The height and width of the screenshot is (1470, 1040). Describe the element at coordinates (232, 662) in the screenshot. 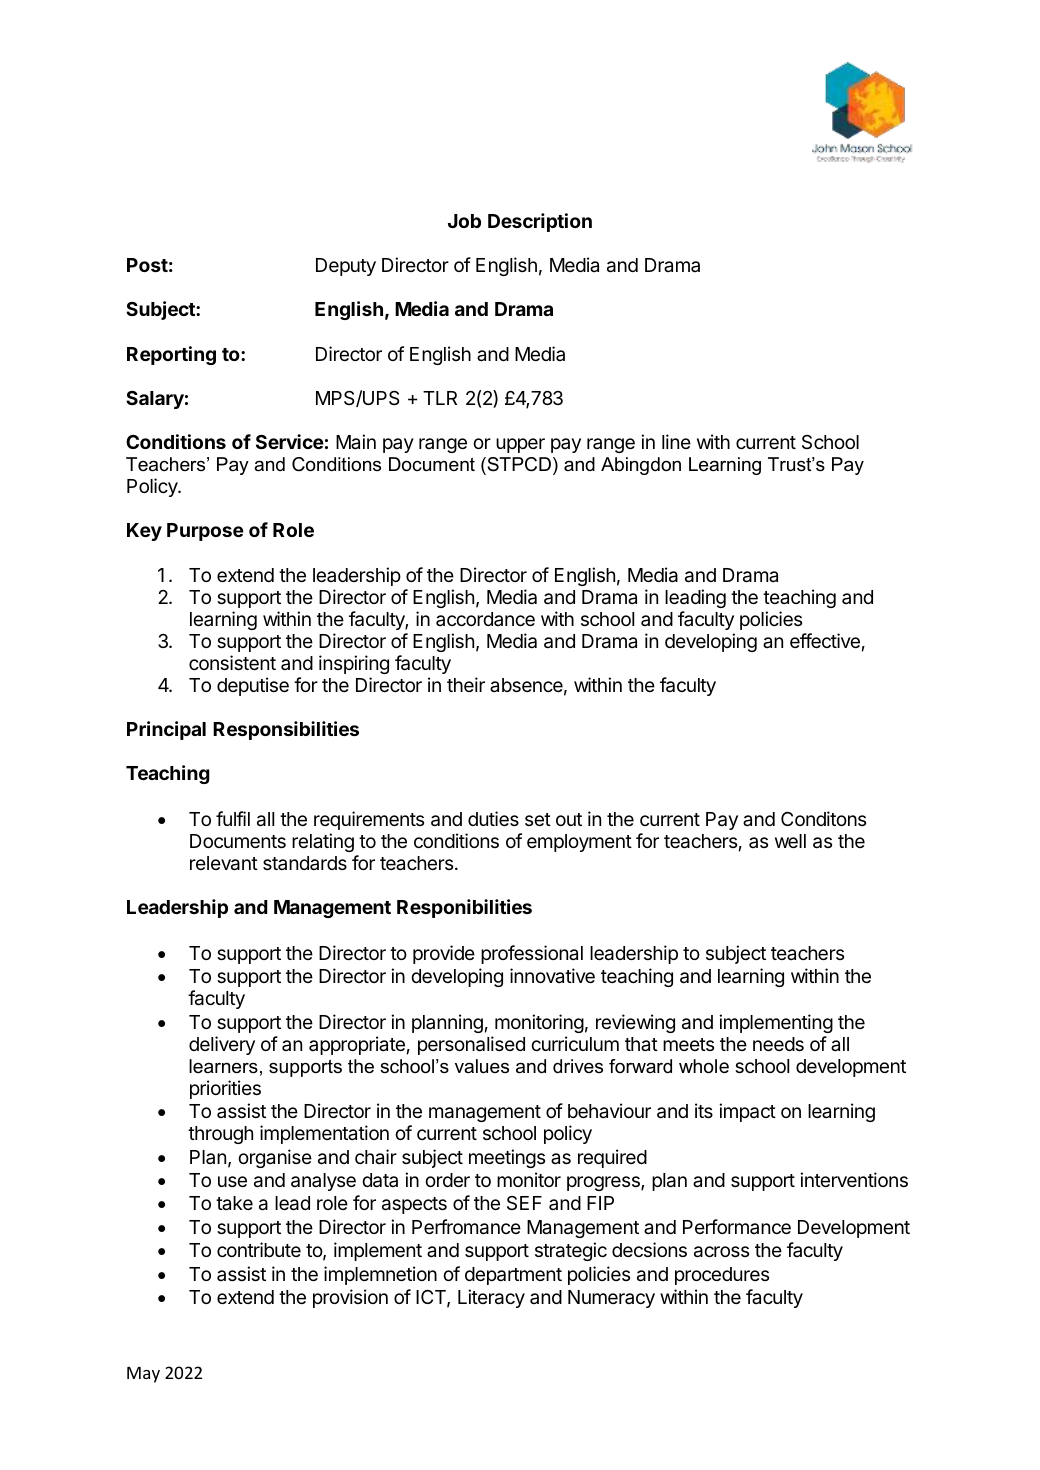

I see `consistent` at that location.
